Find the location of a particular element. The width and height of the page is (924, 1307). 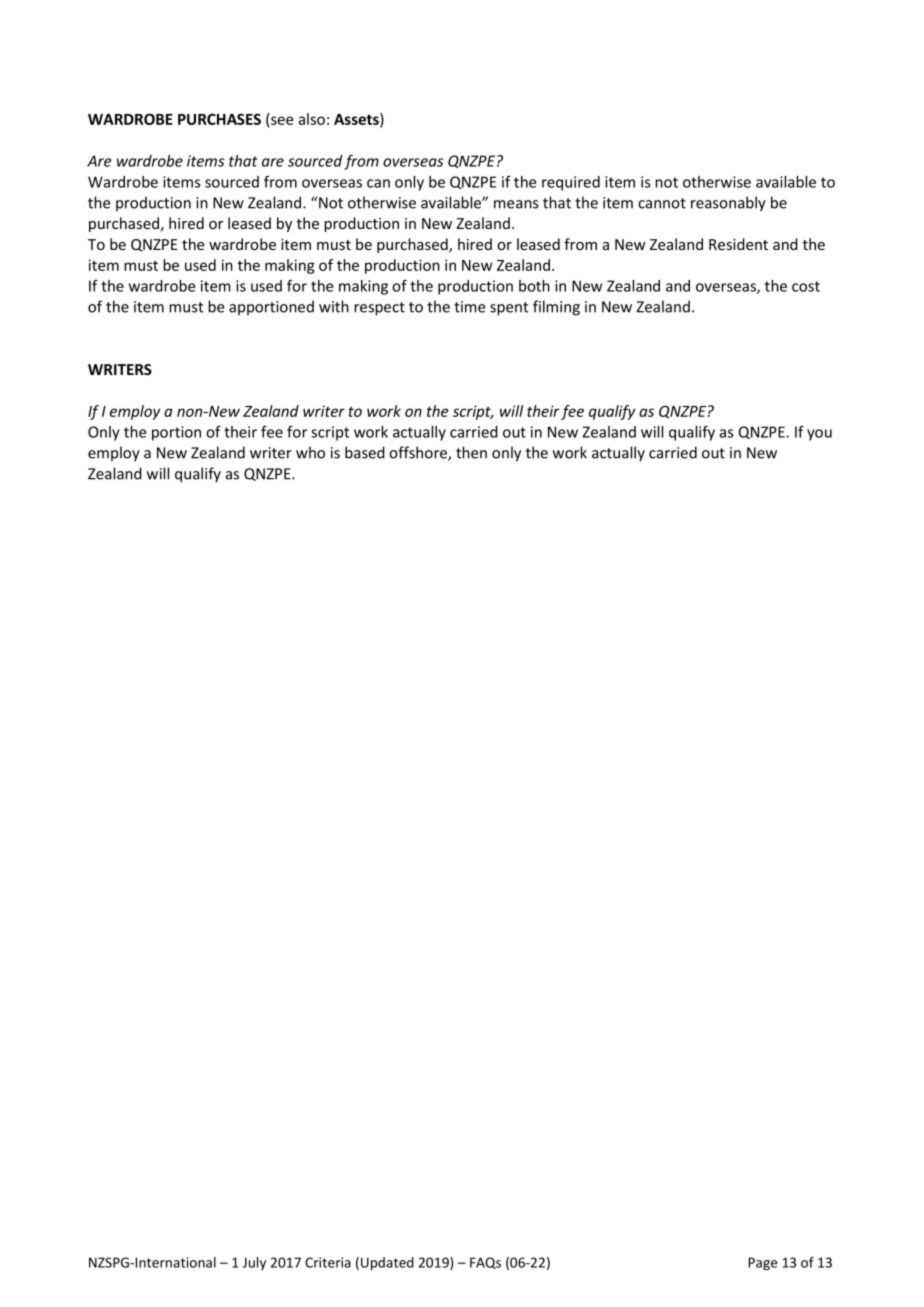

you is located at coordinates (819, 435).
